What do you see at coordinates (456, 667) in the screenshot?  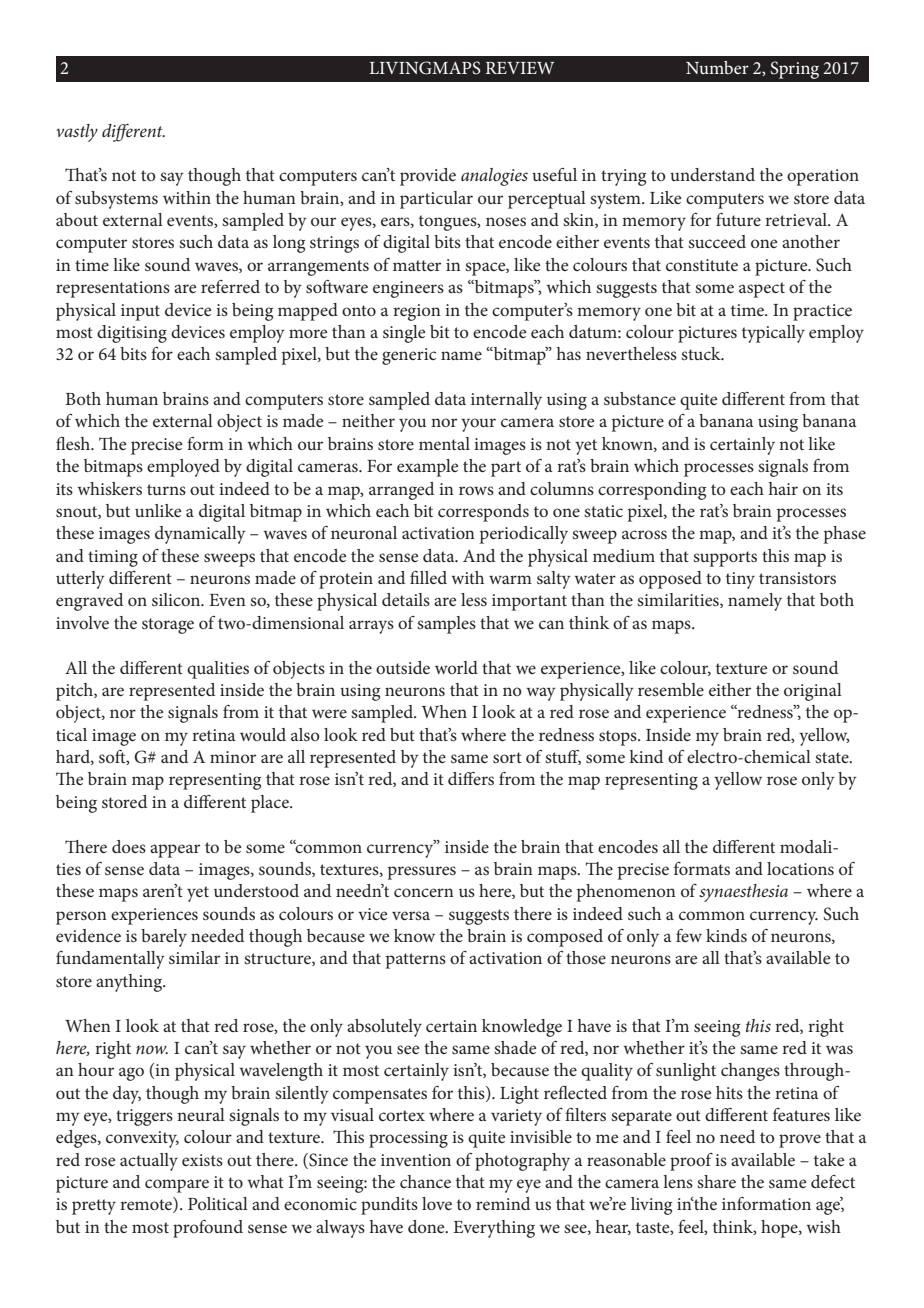 I see `world` at bounding box center [456, 667].
